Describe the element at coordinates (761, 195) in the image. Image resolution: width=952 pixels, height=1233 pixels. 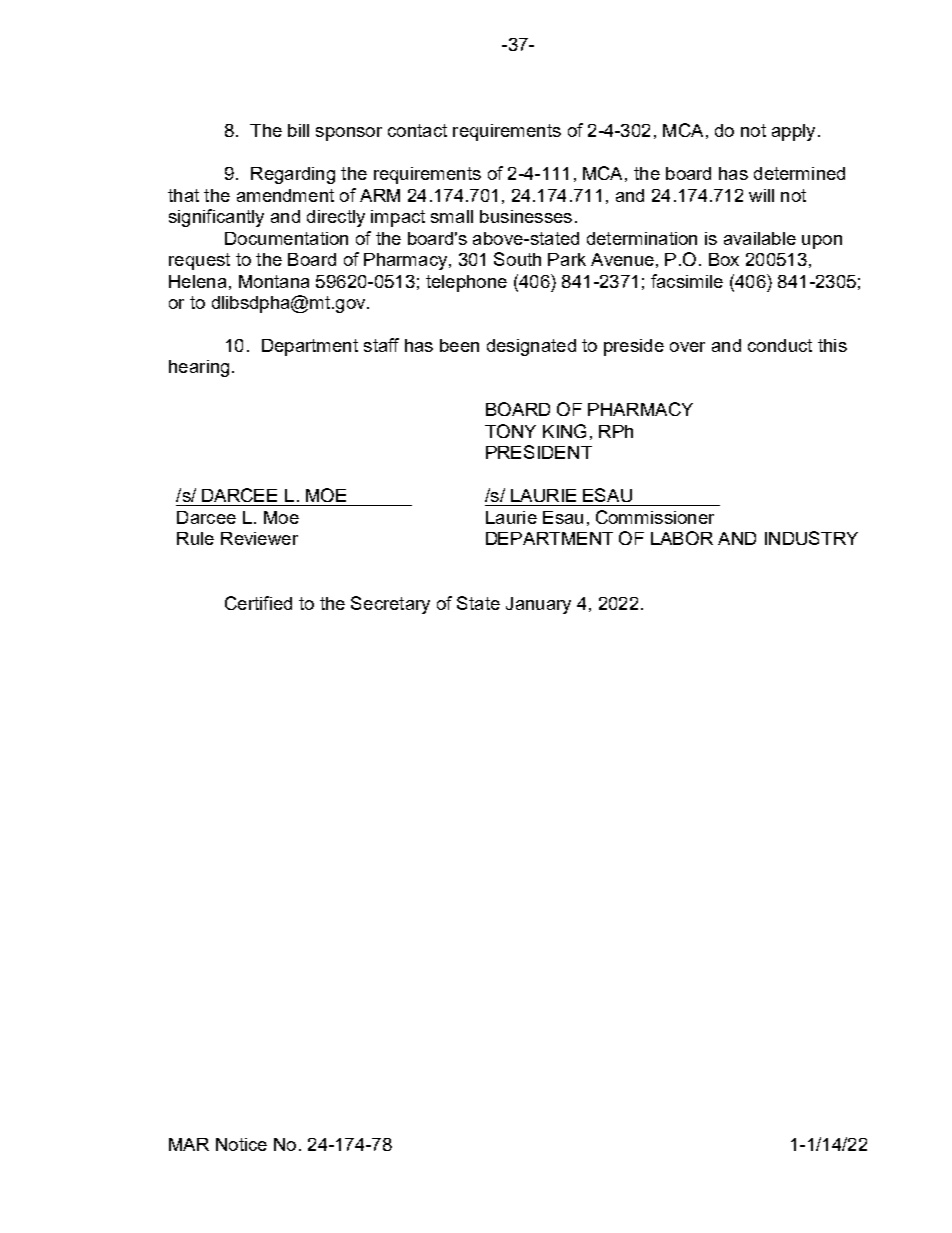
I see `will` at that location.
